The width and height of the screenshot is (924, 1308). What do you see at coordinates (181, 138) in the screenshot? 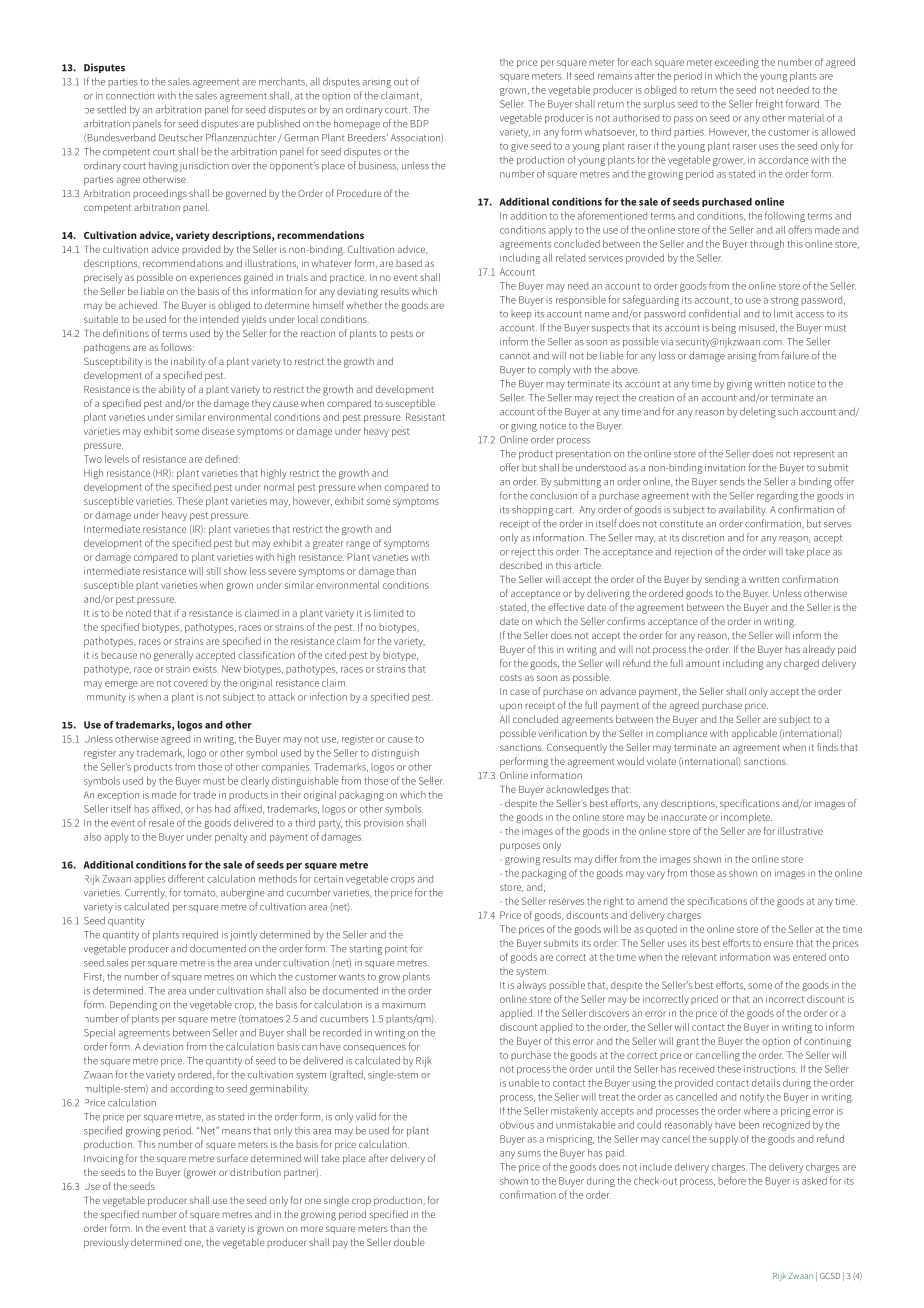
I see `Deutscher` at bounding box center [181, 138].
